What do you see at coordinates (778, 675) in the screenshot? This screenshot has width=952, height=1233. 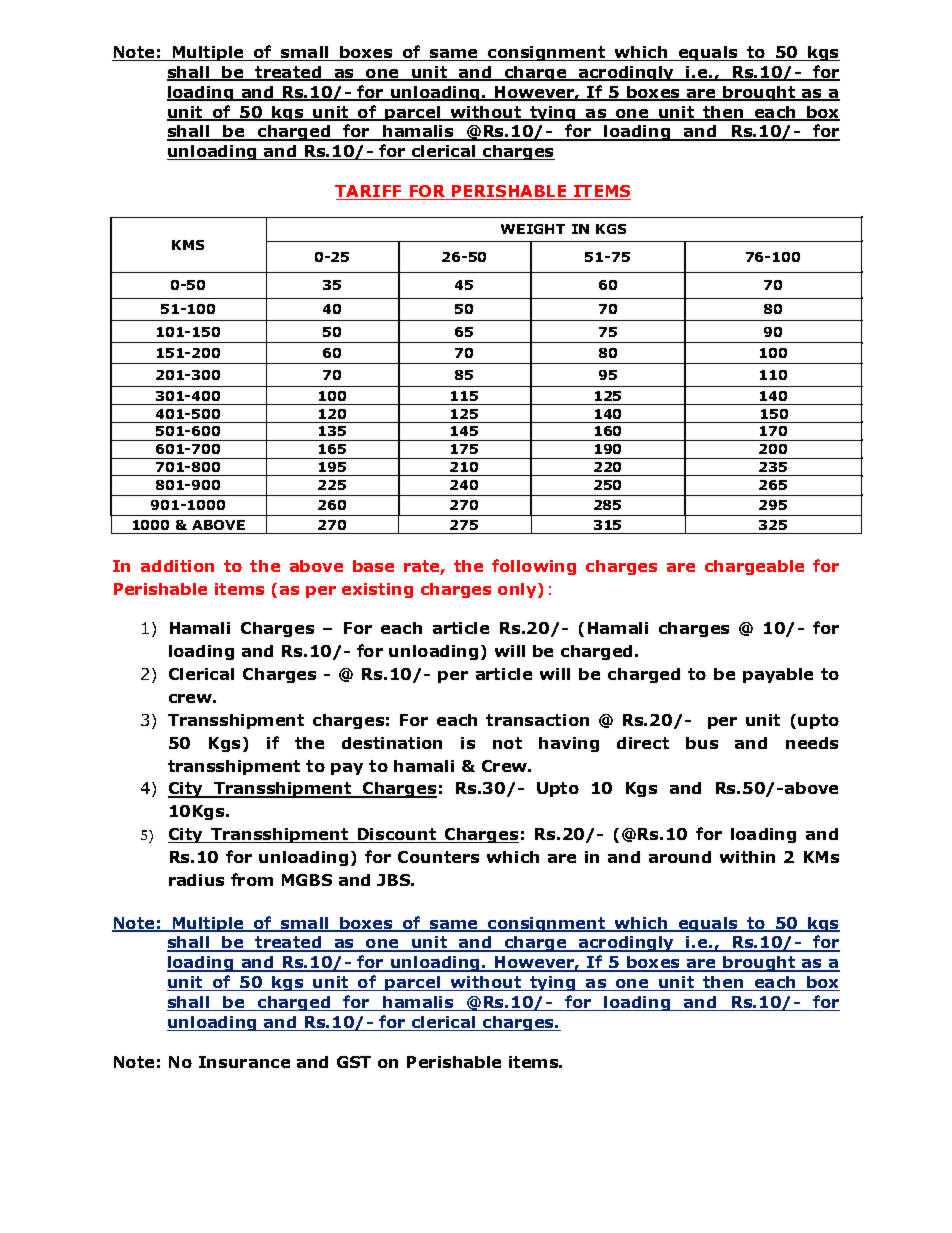 I see `payable` at bounding box center [778, 675].
